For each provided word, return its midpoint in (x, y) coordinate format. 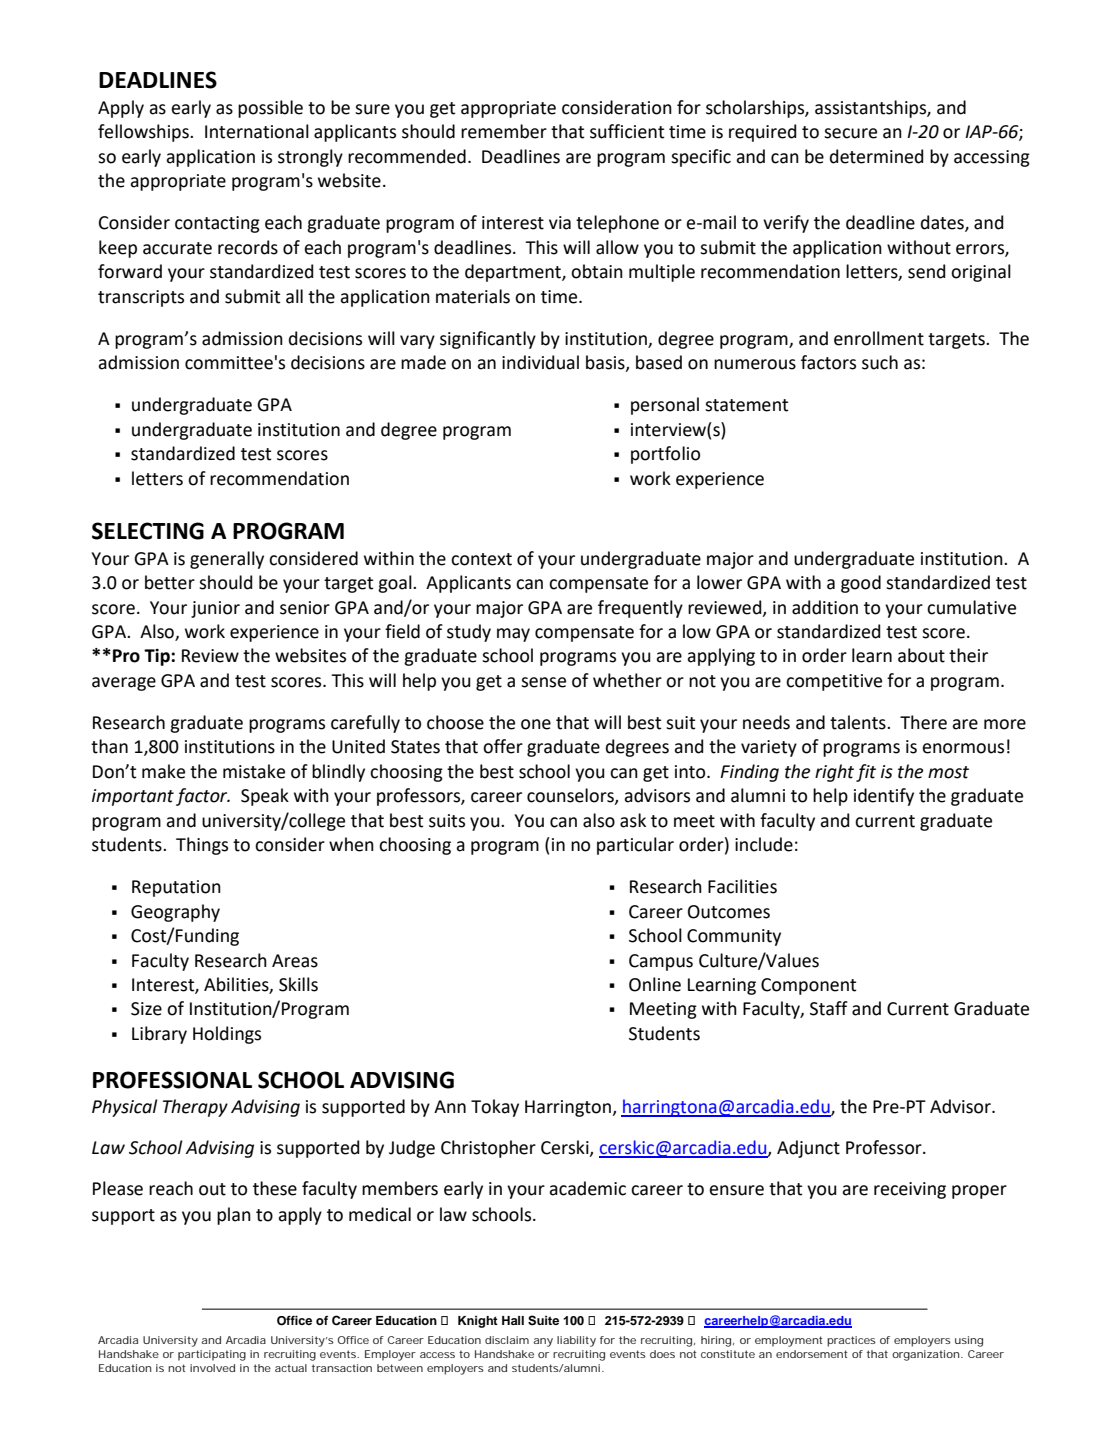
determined (876, 156)
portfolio (665, 455)
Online (655, 984)
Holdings (227, 1035)
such (880, 362)
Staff (829, 1008)
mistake (254, 771)
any (543, 1342)
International (257, 131)
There (923, 722)
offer (503, 746)
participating (212, 1355)
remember (504, 131)
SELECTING (148, 531)
